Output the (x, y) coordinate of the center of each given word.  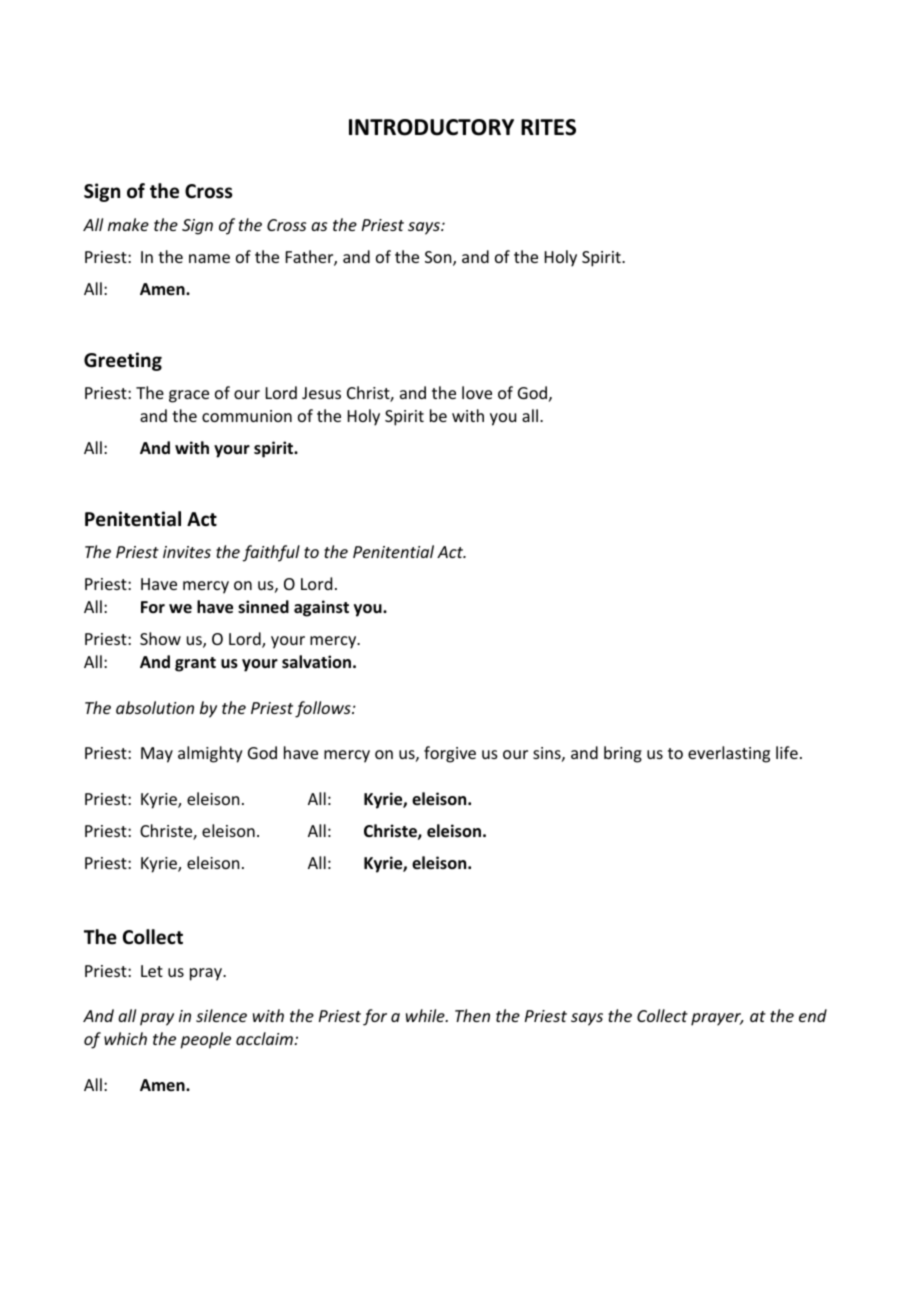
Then (472, 1015)
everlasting (729, 754)
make (128, 224)
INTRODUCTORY (431, 127)
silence (221, 1015)
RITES (548, 127)
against (321, 608)
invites (187, 552)
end (813, 1015)
